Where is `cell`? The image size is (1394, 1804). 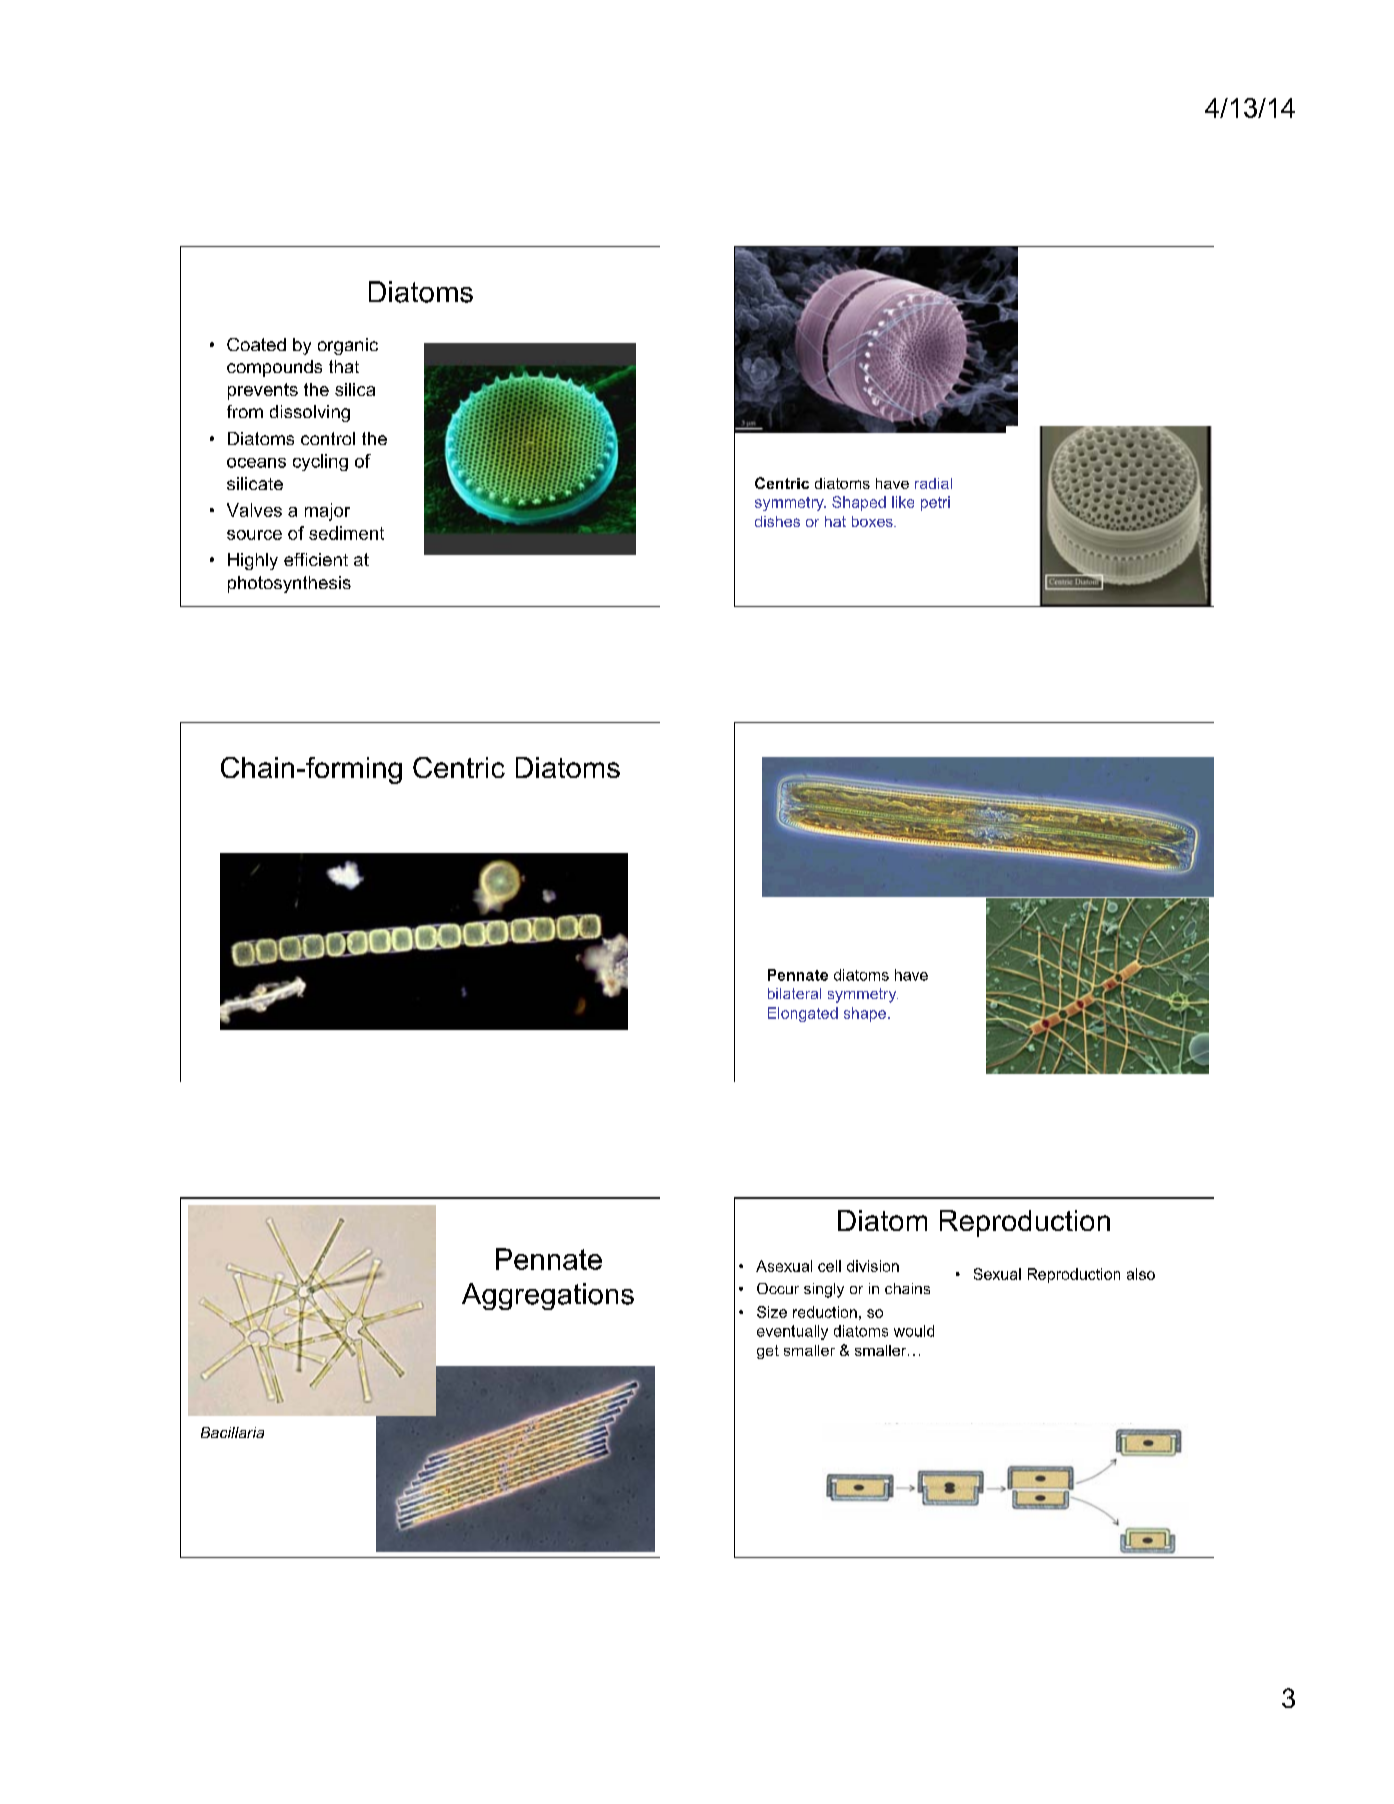 cell is located at coordinates (829, 1266).
